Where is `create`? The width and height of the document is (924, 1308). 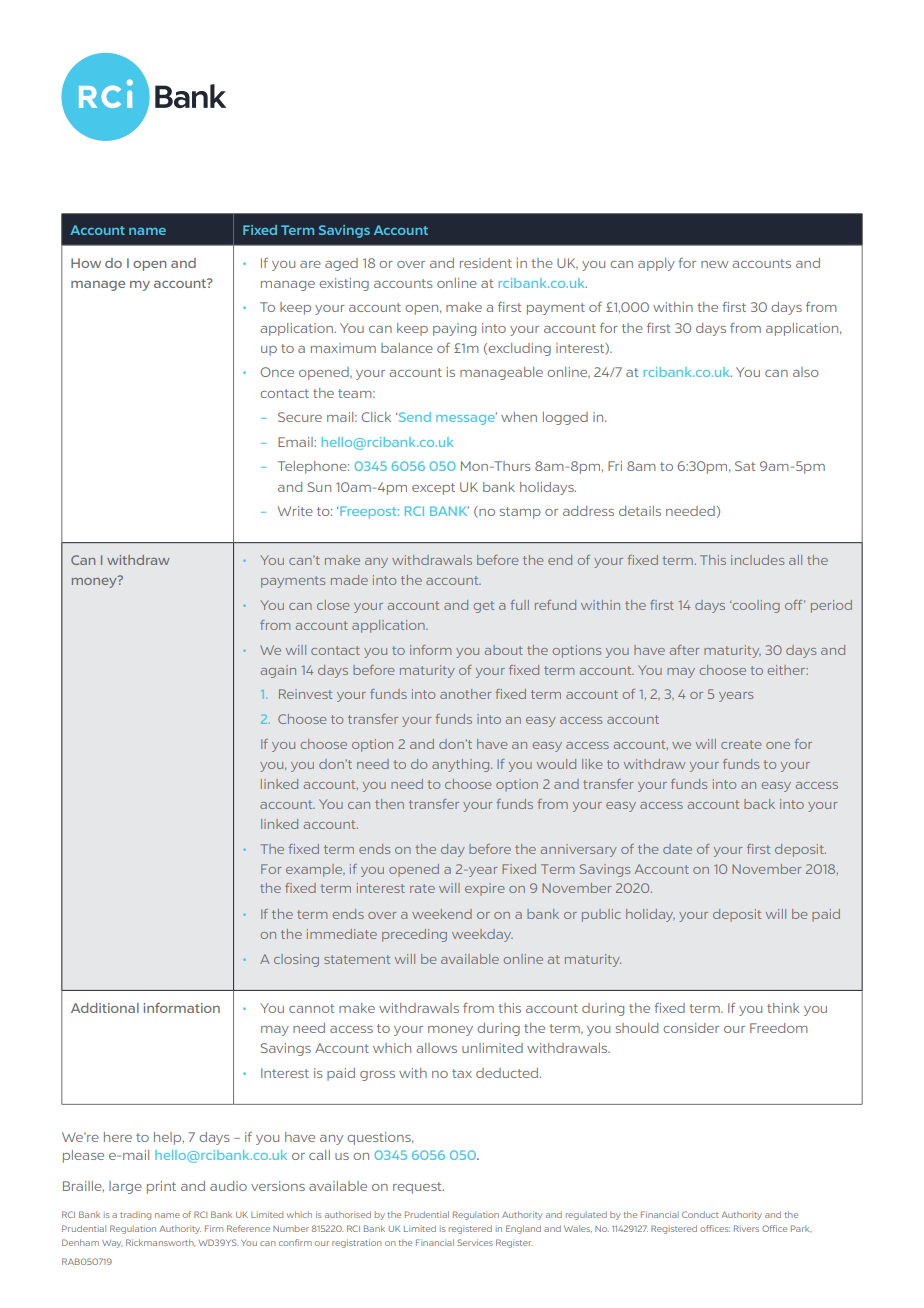 create is located at coordinates (741, 744).
